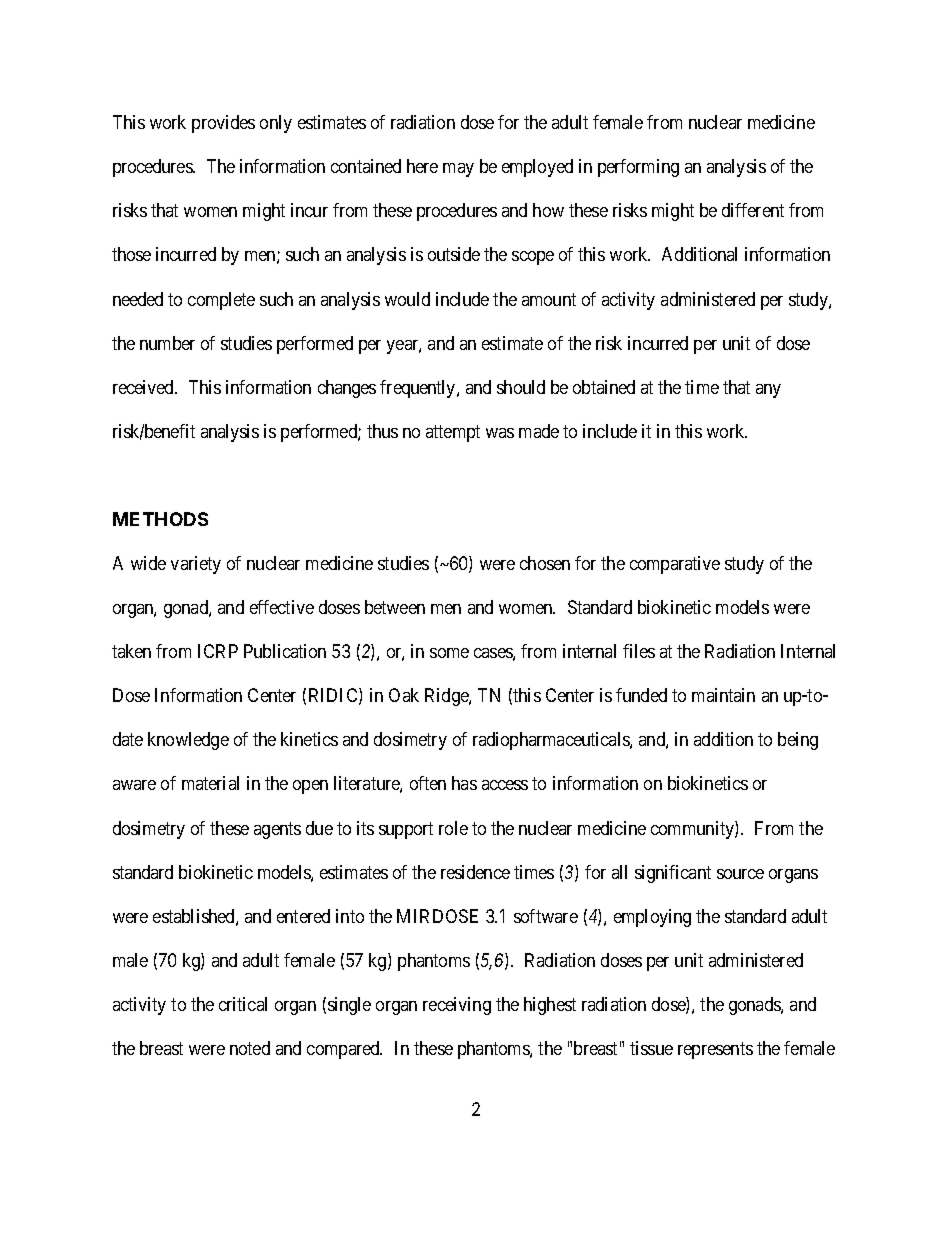 Image resolution: width=952 pixels, height=1233 pixels. I want to click on between, so click(395, 607).
